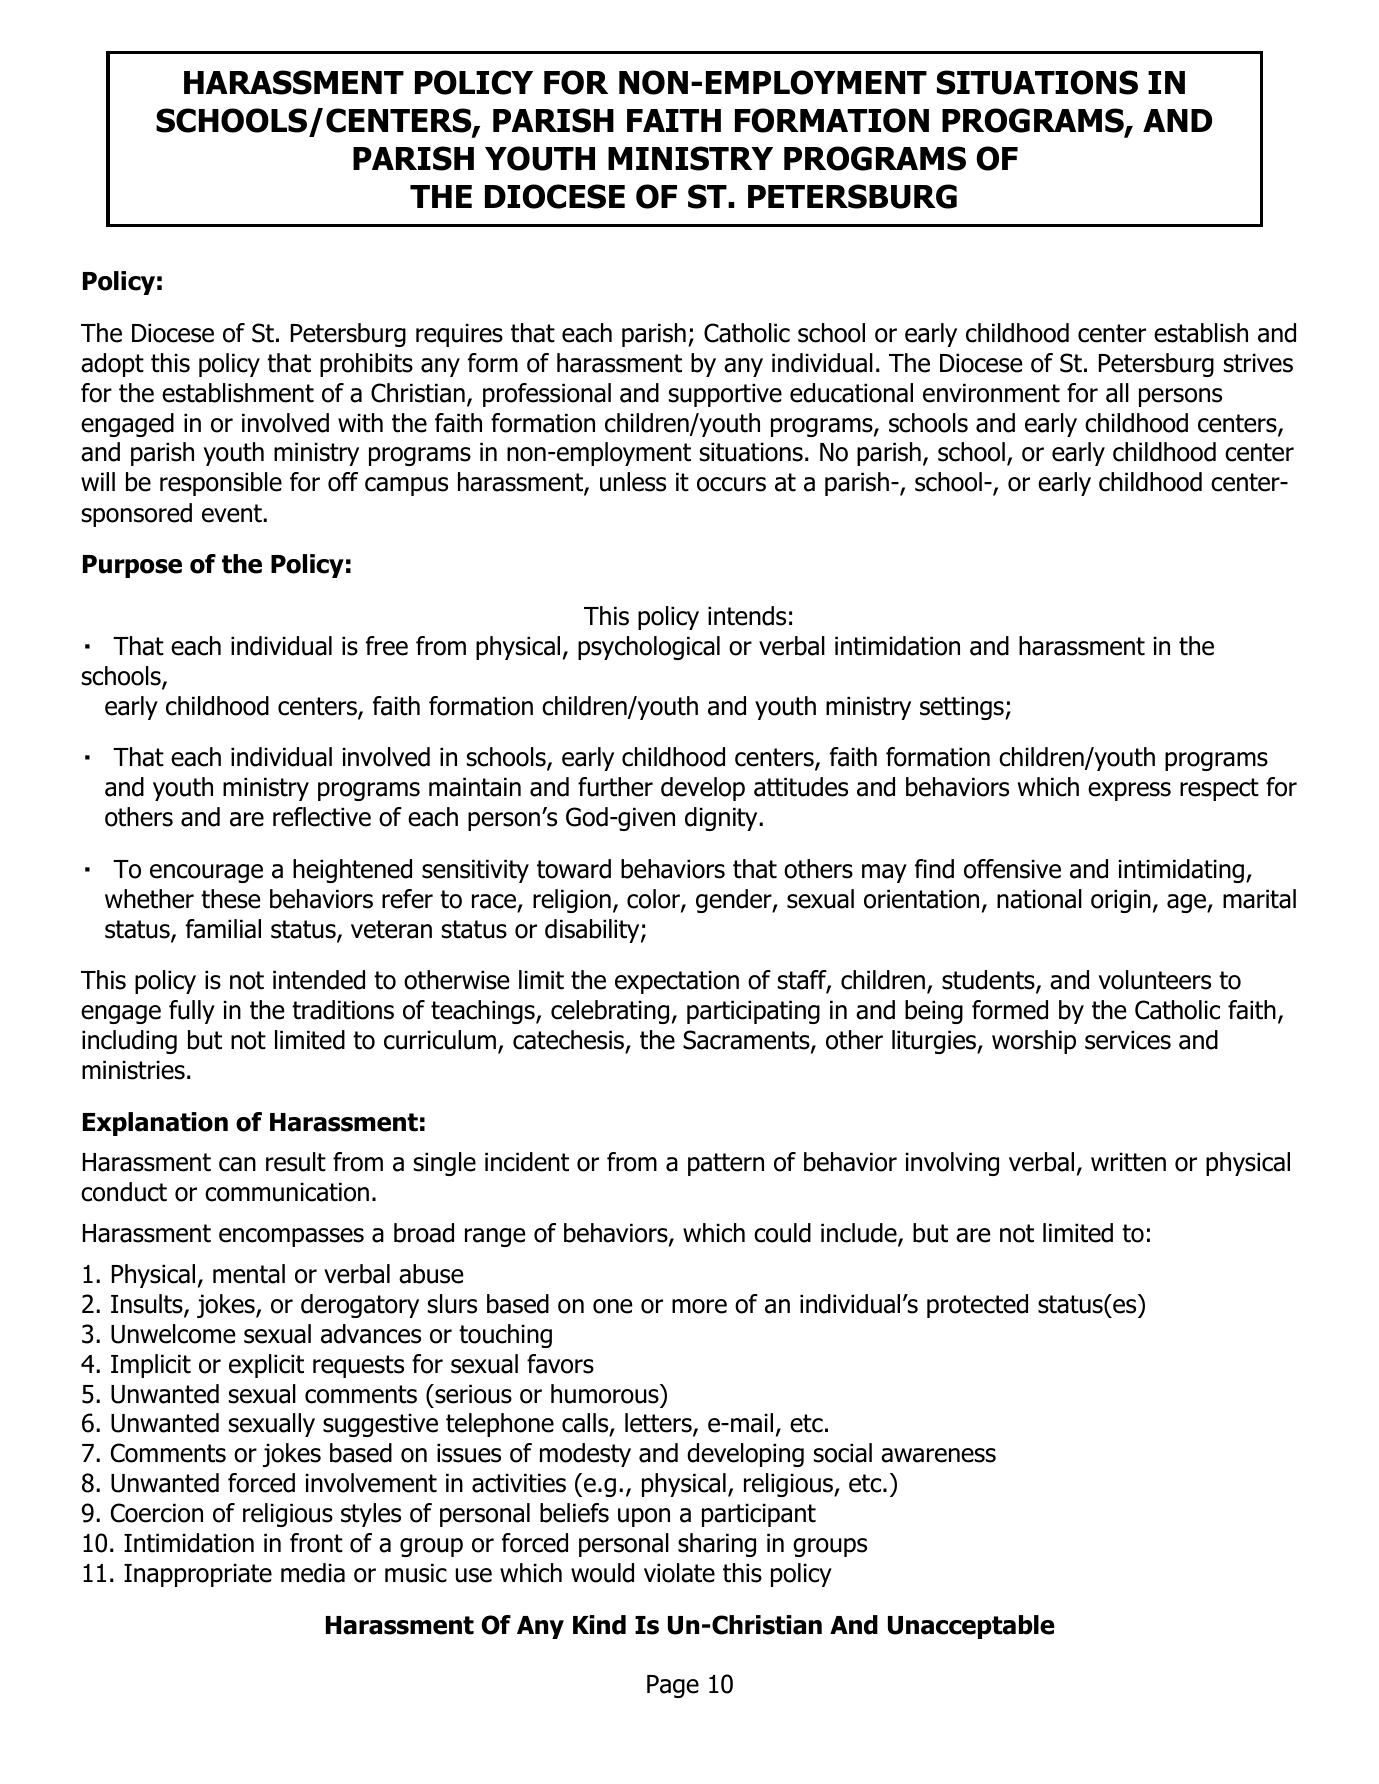 This screenshot has width=1379, height=1784. I want to click on dignity, so click(722, 819).
